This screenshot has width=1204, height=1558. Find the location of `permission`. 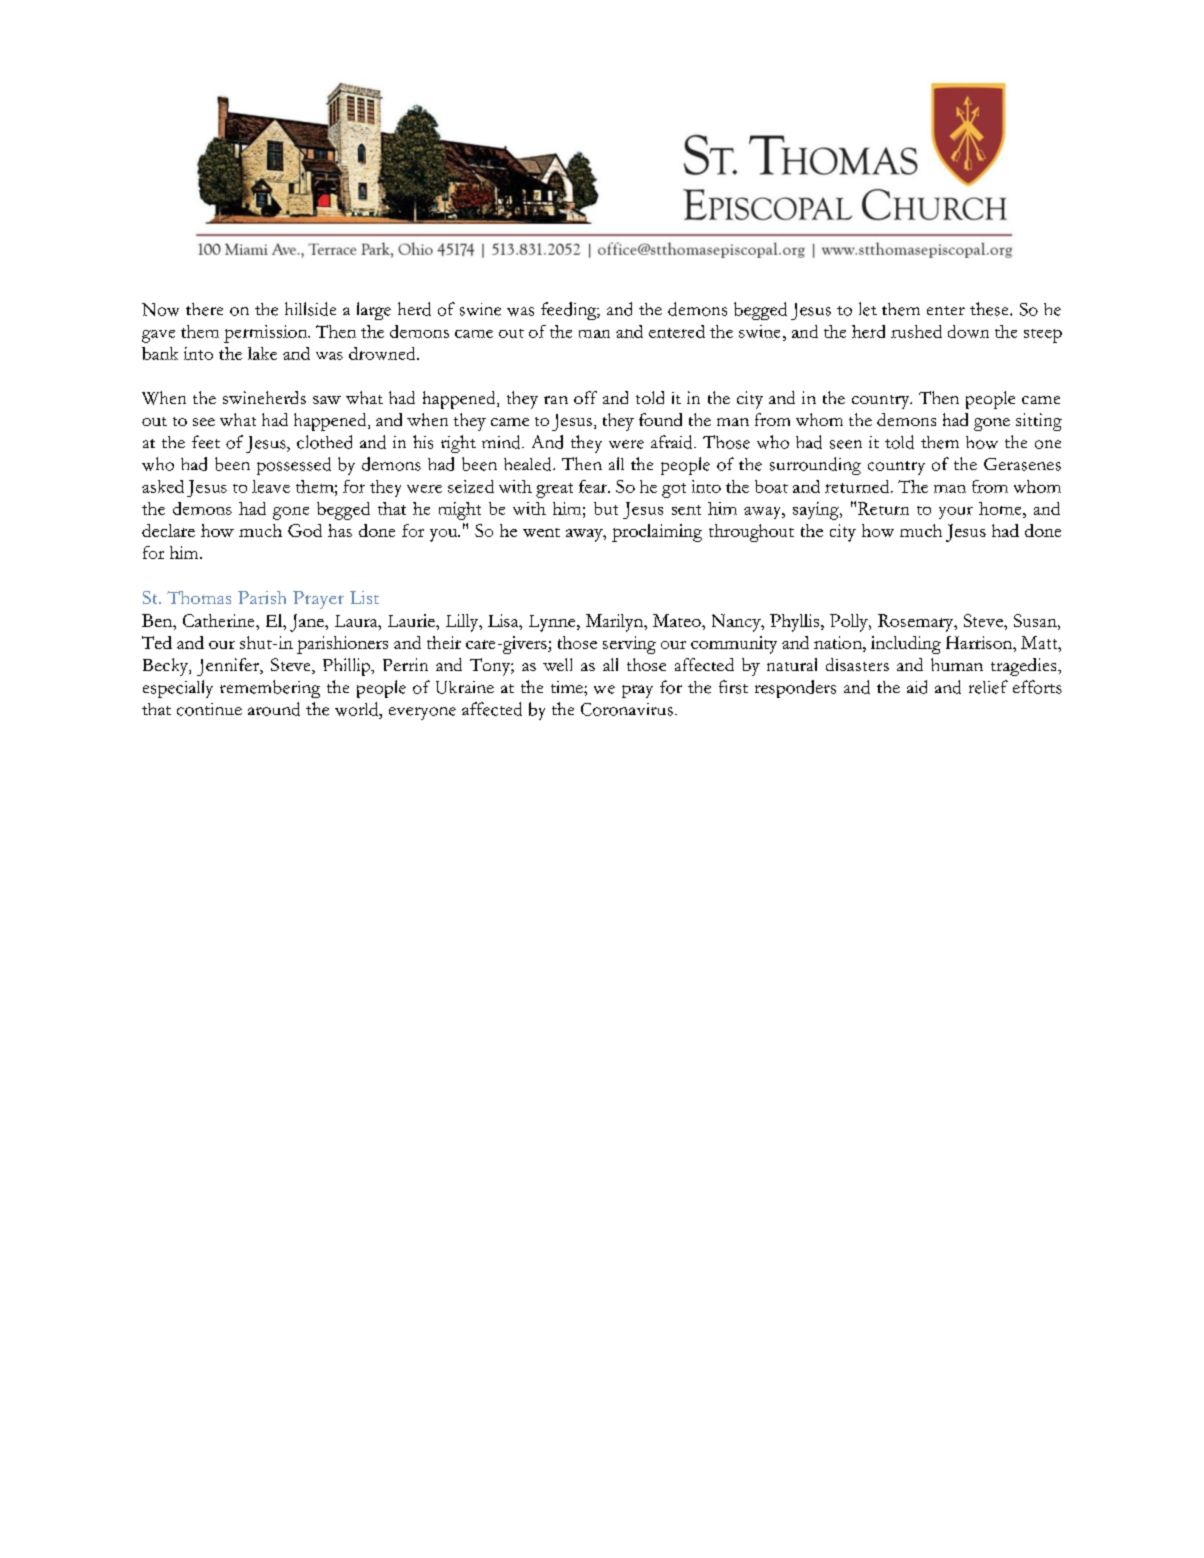

permission is located at coordinates (267, 334).
